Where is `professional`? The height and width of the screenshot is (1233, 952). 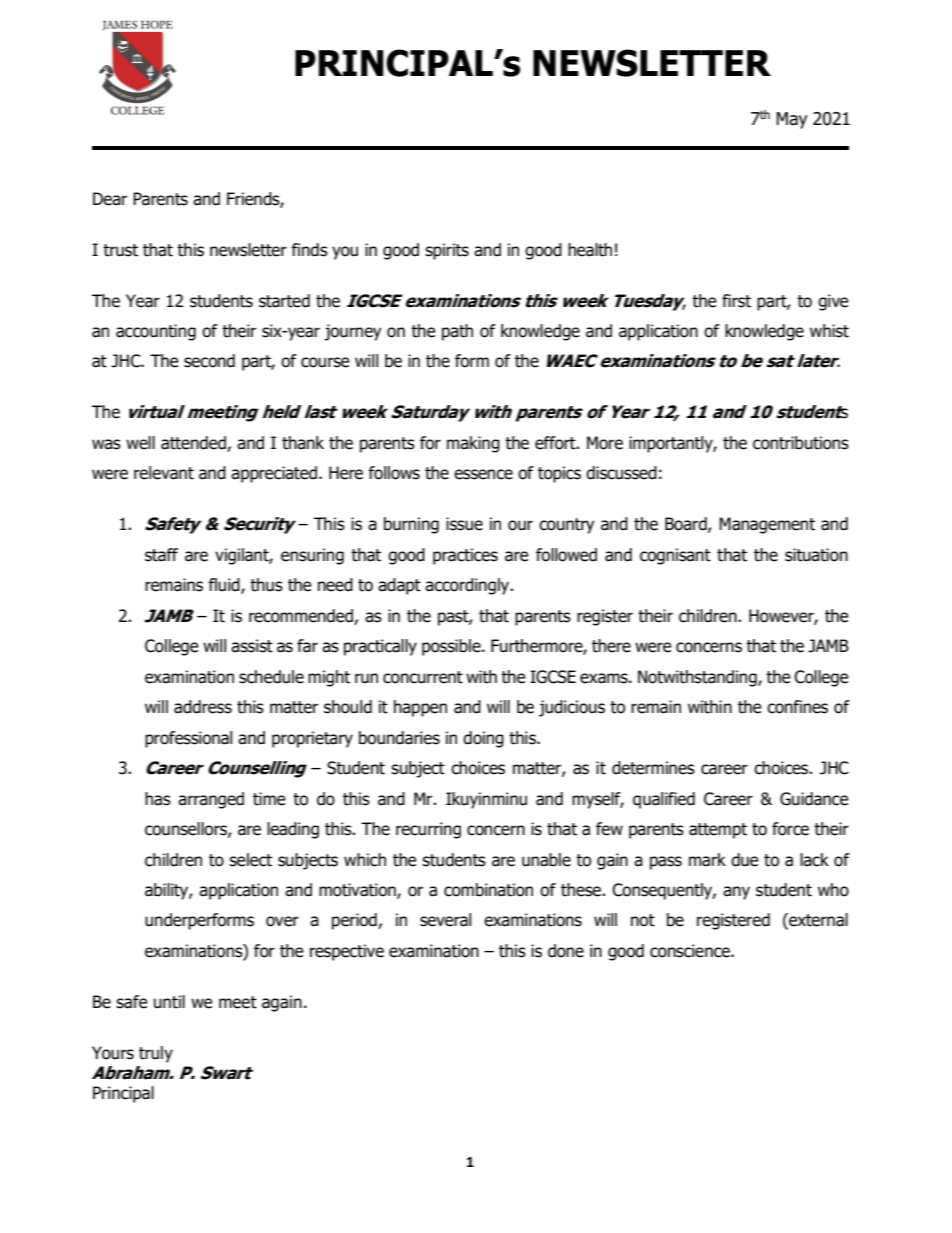 professional is located at coordinates (188, 739).
